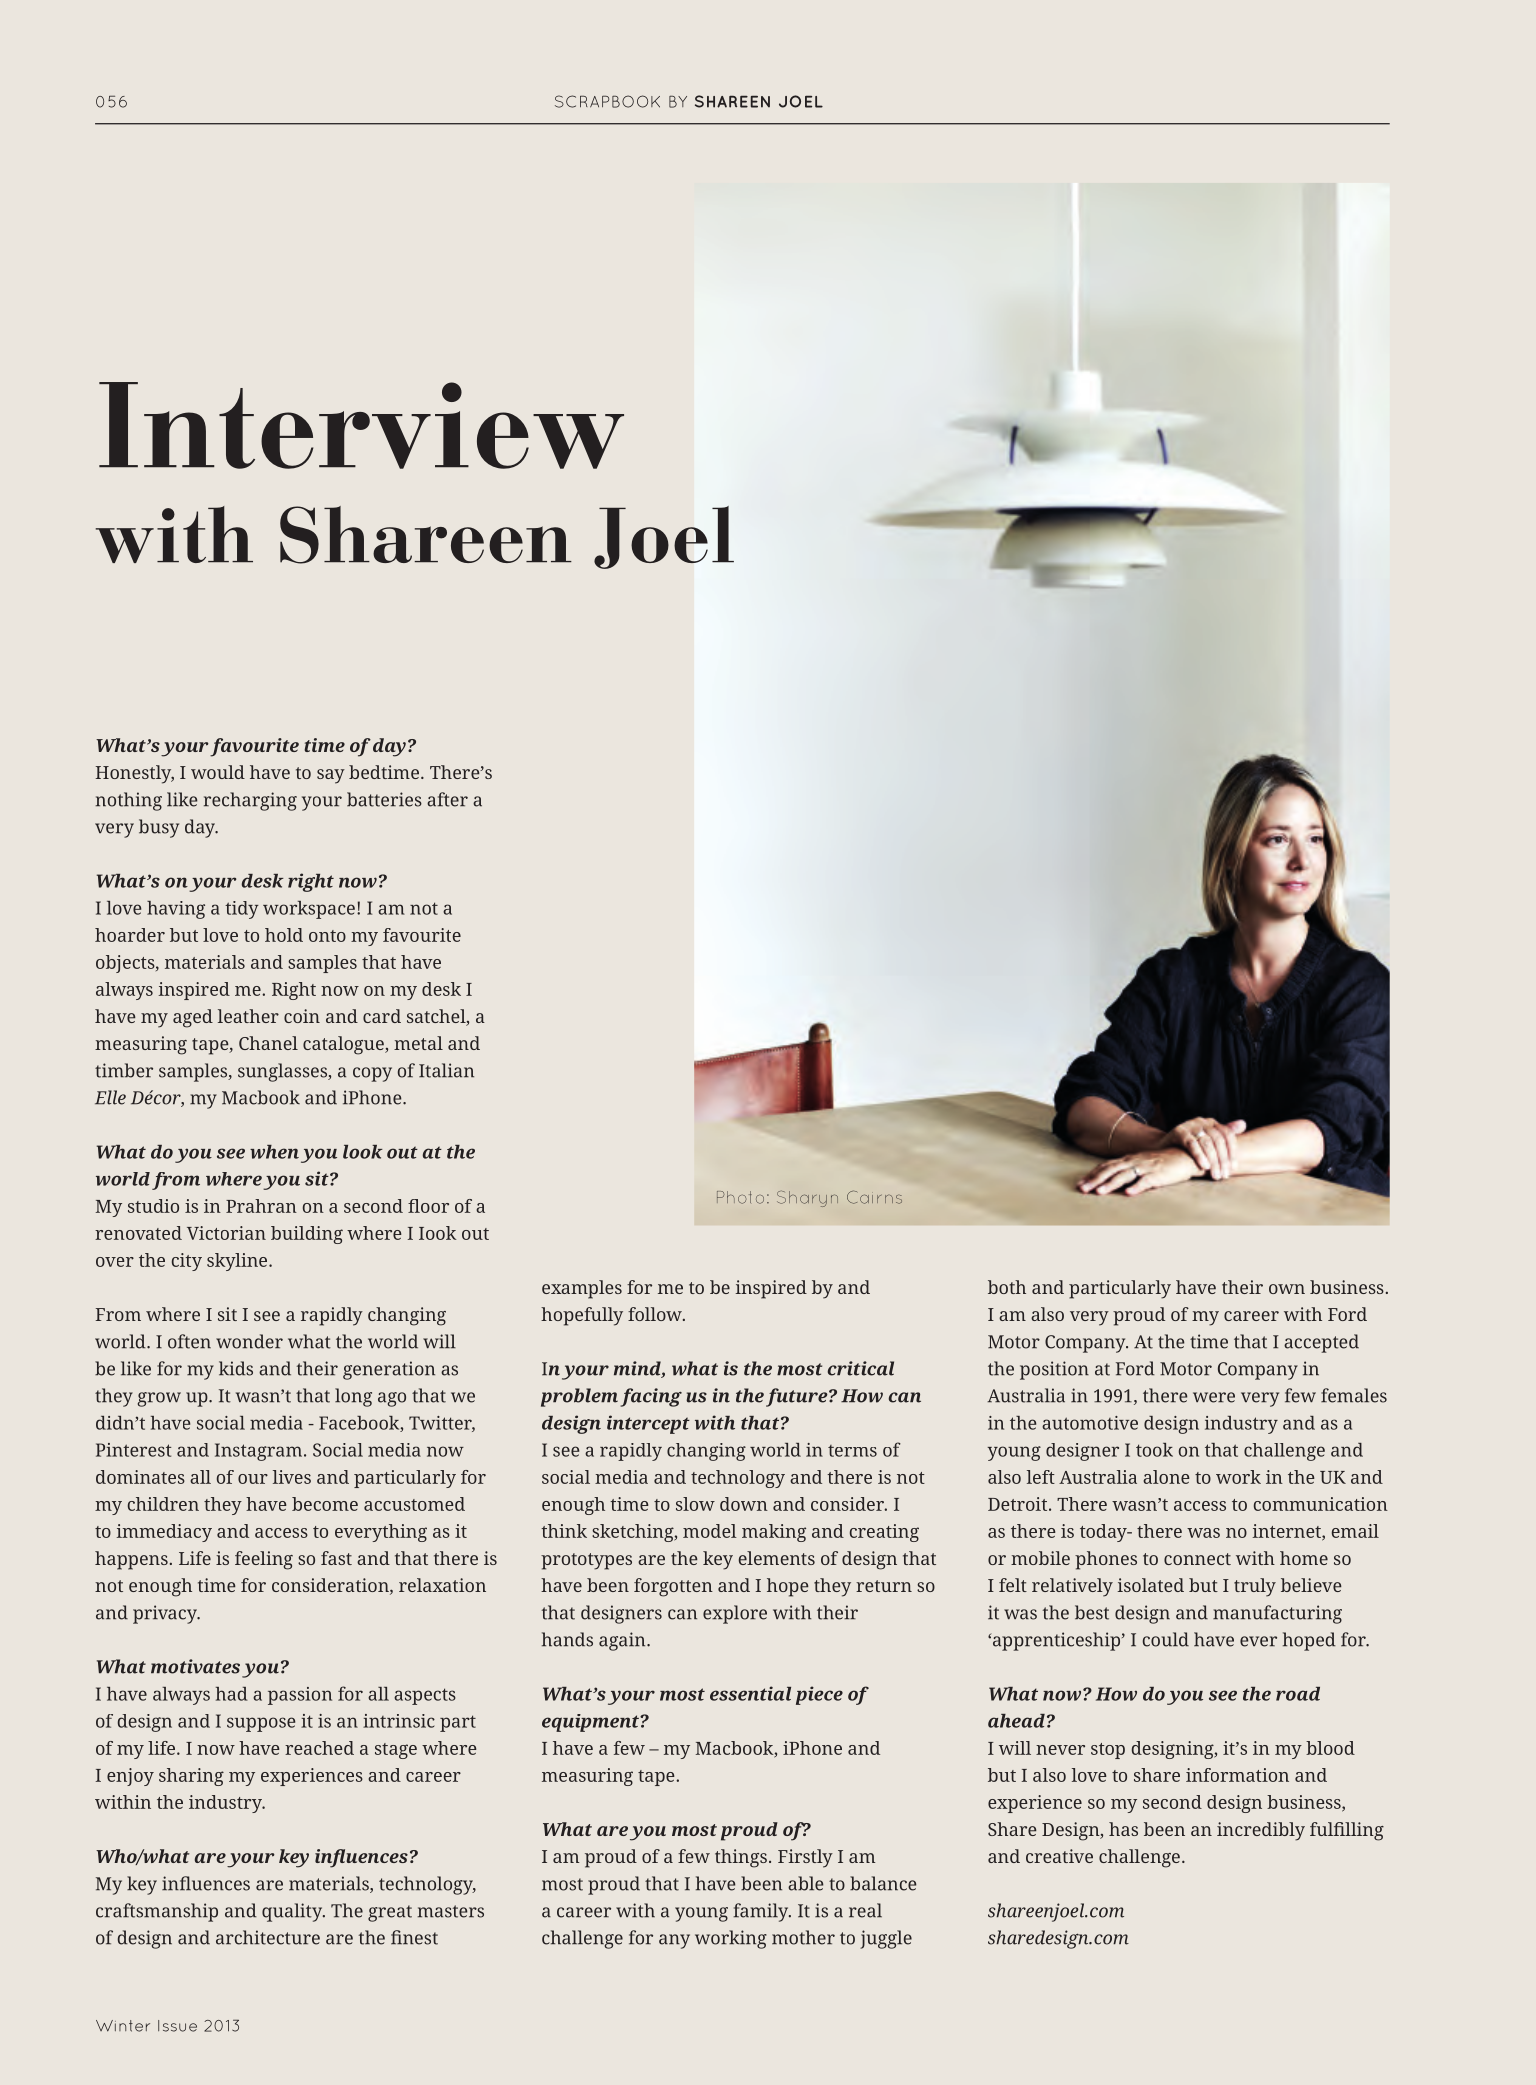  What do you see at coordinates (1261, 1831) in the document?
I see `incredibly` at bounding box center [1261, 1831].
